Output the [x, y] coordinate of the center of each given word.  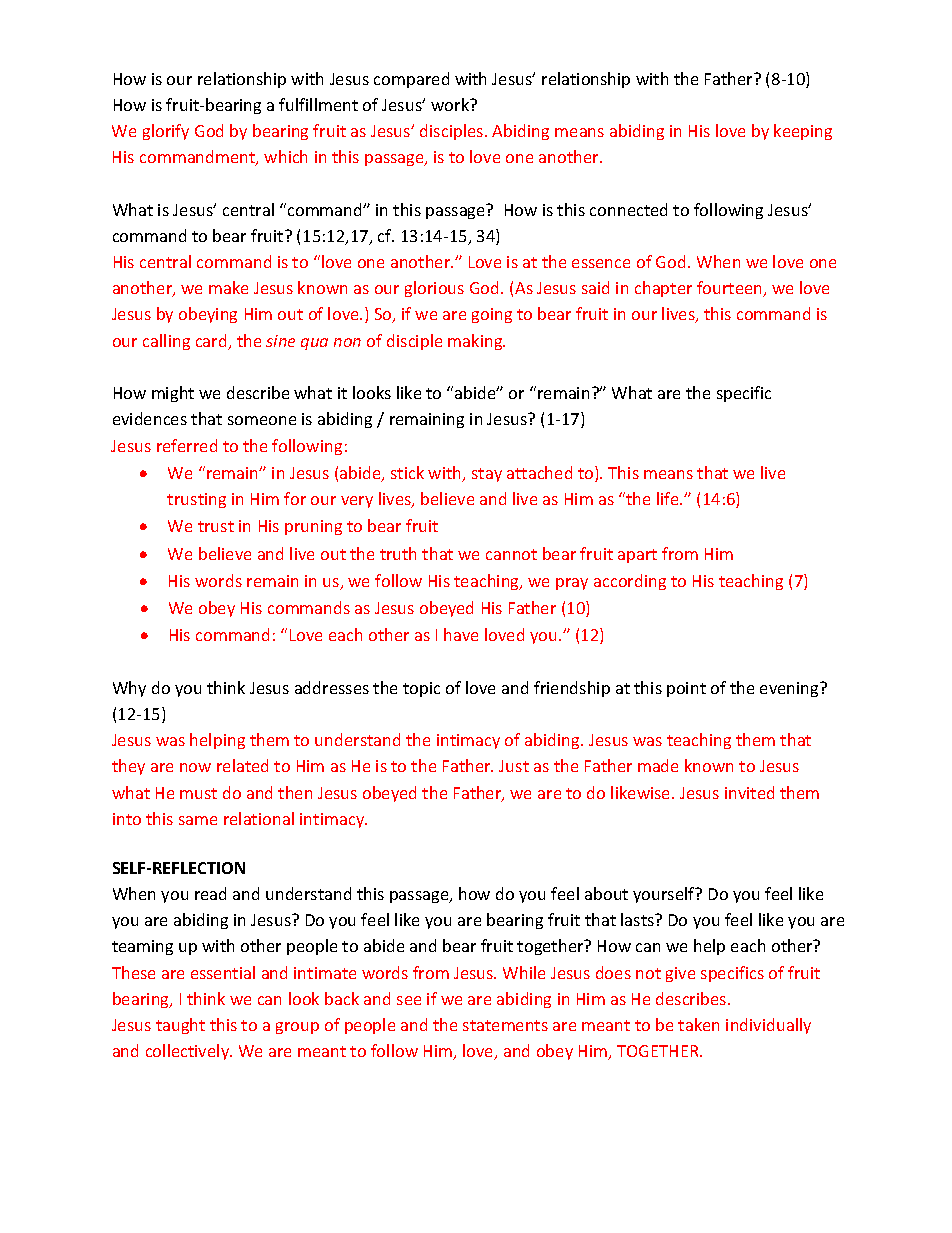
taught [180, 1026]
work [451, 104]
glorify [166, 132]
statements [505, 1025]
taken [698, 1024]
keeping [803, 132]
